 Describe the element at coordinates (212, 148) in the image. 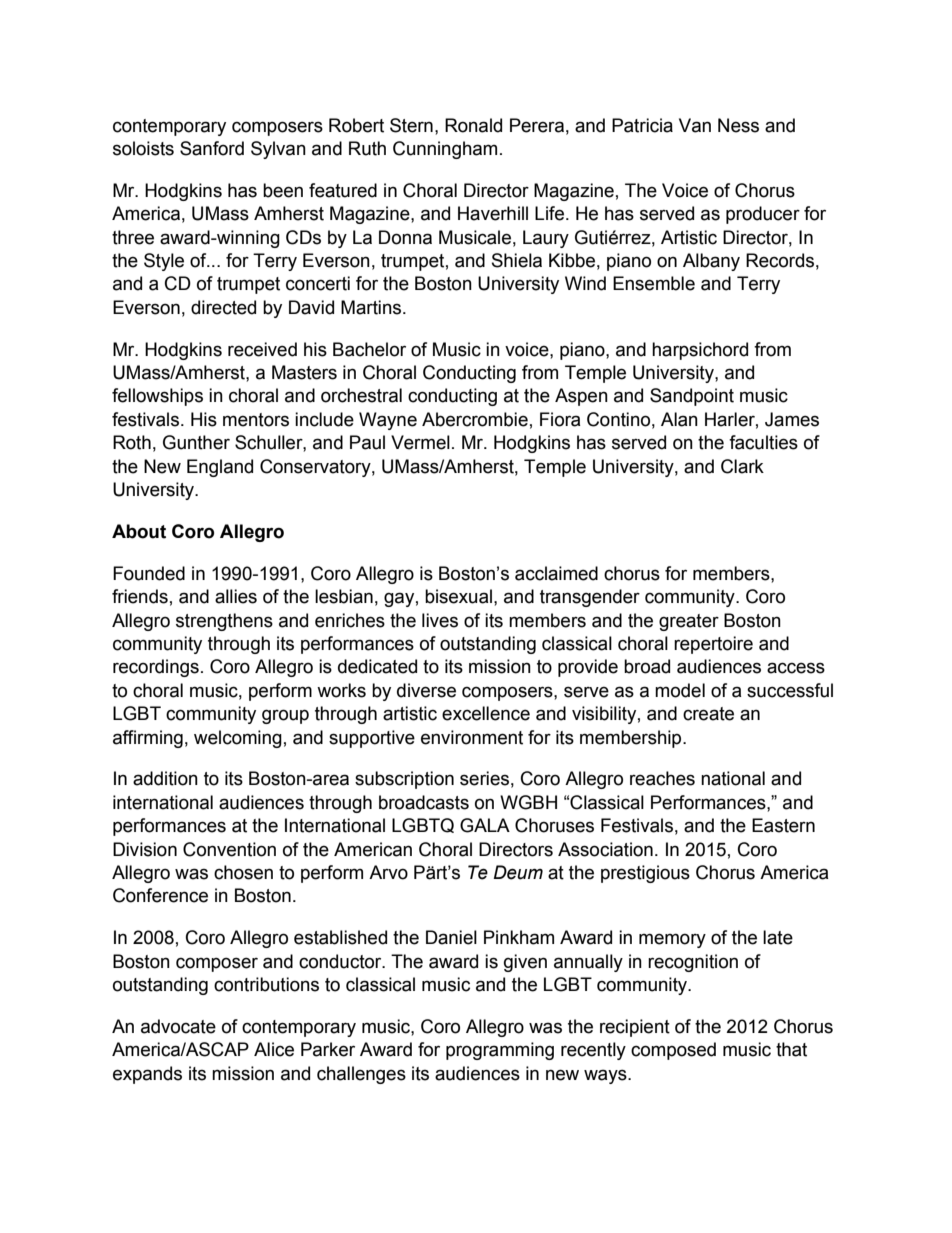

I see `Sanford` at that location.
